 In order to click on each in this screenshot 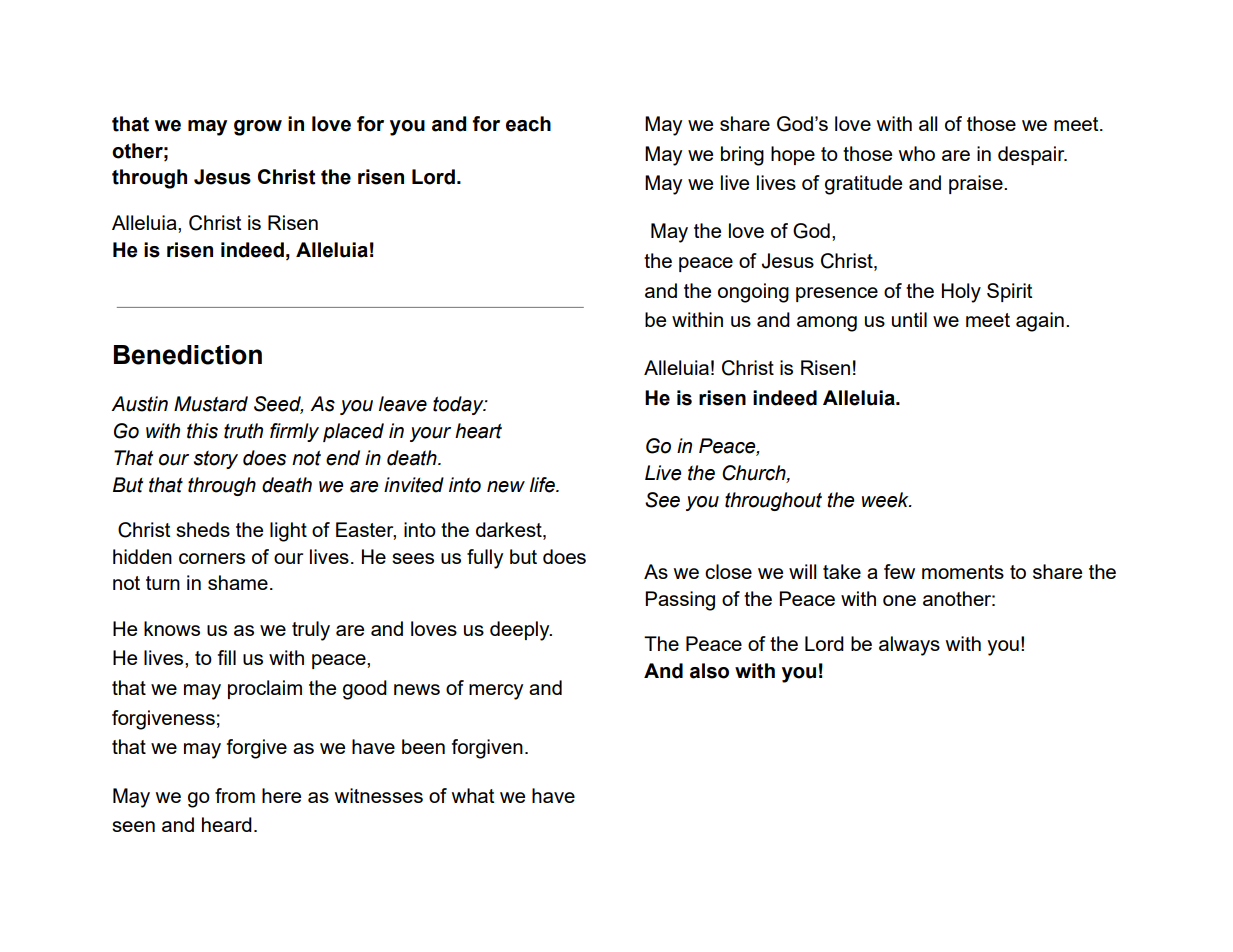, I will do `click(528, 124)`.
